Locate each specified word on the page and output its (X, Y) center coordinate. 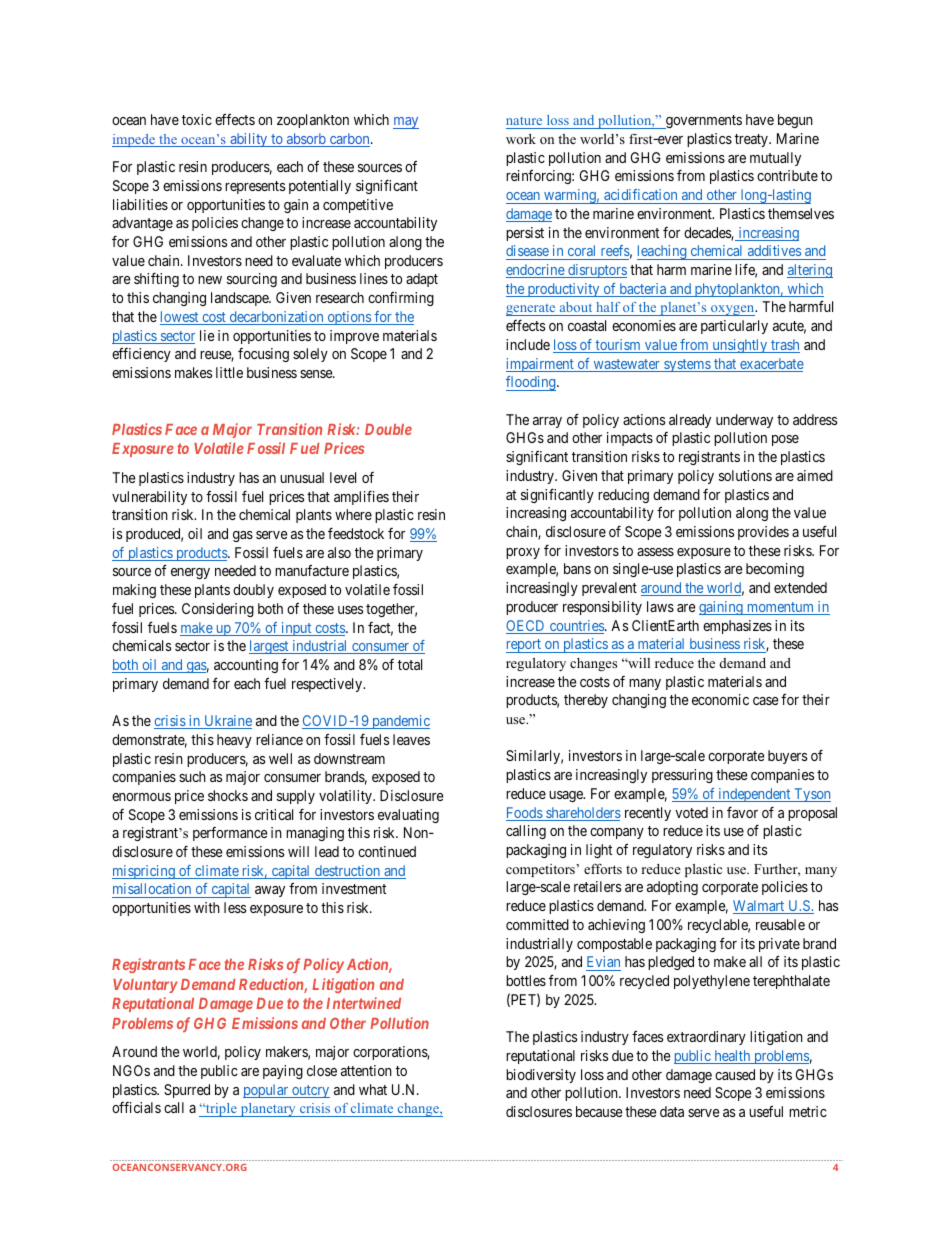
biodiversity (541, 1076)
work (521, 139)
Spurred (187, 1091)
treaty (752, 140)
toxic (197, 119)
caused (735, 1074)
